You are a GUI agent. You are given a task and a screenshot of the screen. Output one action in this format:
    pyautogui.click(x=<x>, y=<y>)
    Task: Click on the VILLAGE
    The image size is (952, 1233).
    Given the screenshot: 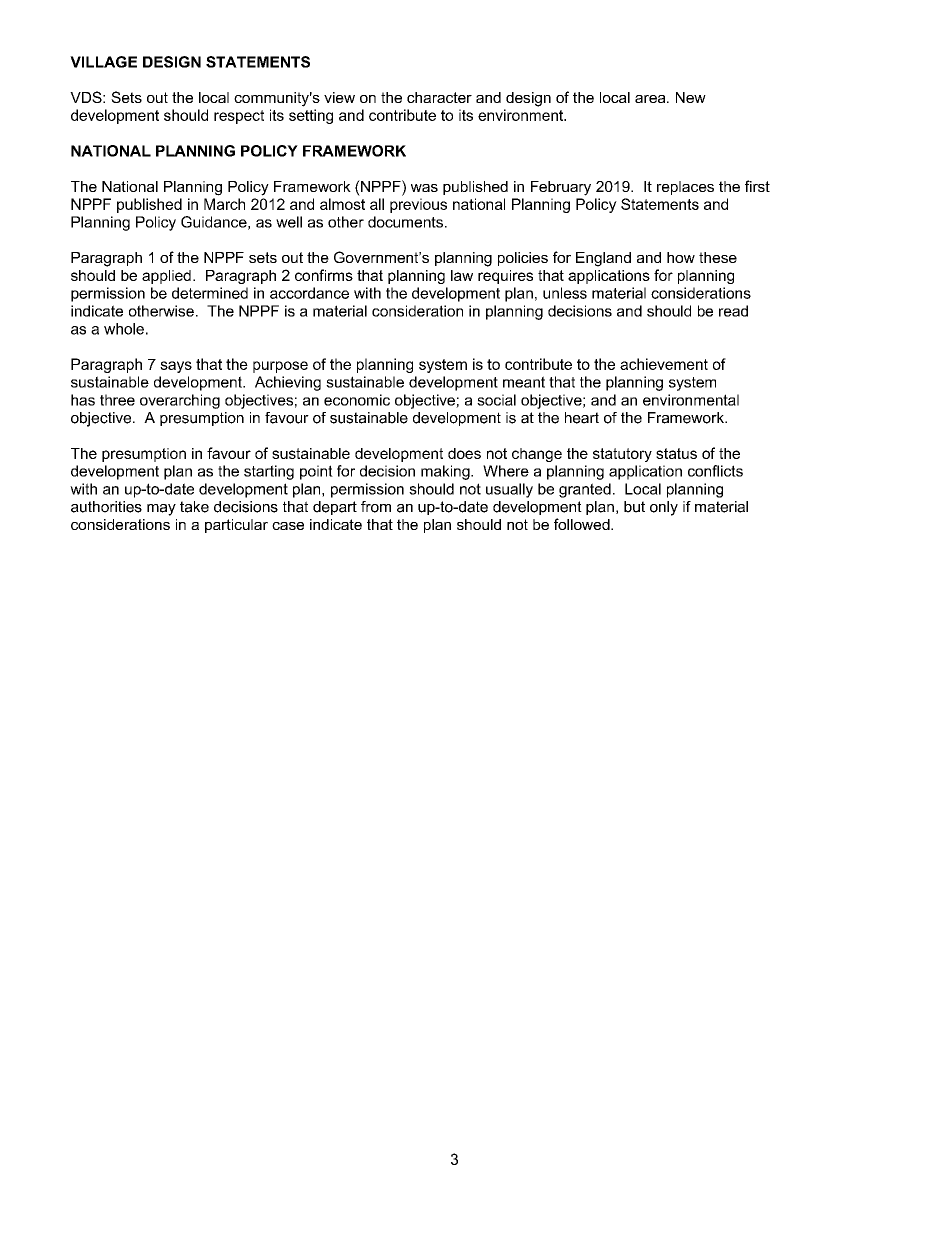 What is the action you would take?
    pyautogui.click(x=103, y=62)
